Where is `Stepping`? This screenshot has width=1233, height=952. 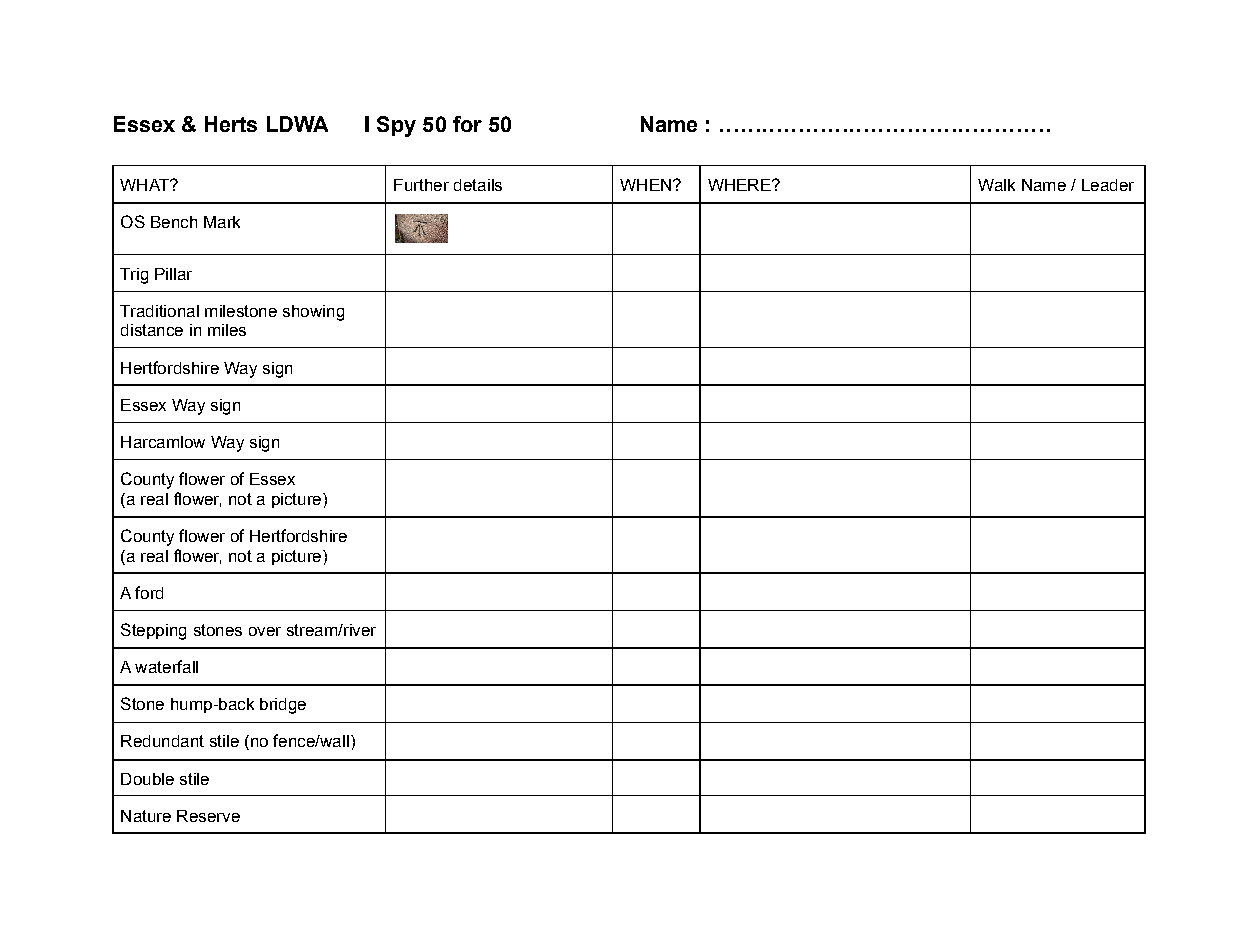 Stepping is located at coordinates (153, 631).
